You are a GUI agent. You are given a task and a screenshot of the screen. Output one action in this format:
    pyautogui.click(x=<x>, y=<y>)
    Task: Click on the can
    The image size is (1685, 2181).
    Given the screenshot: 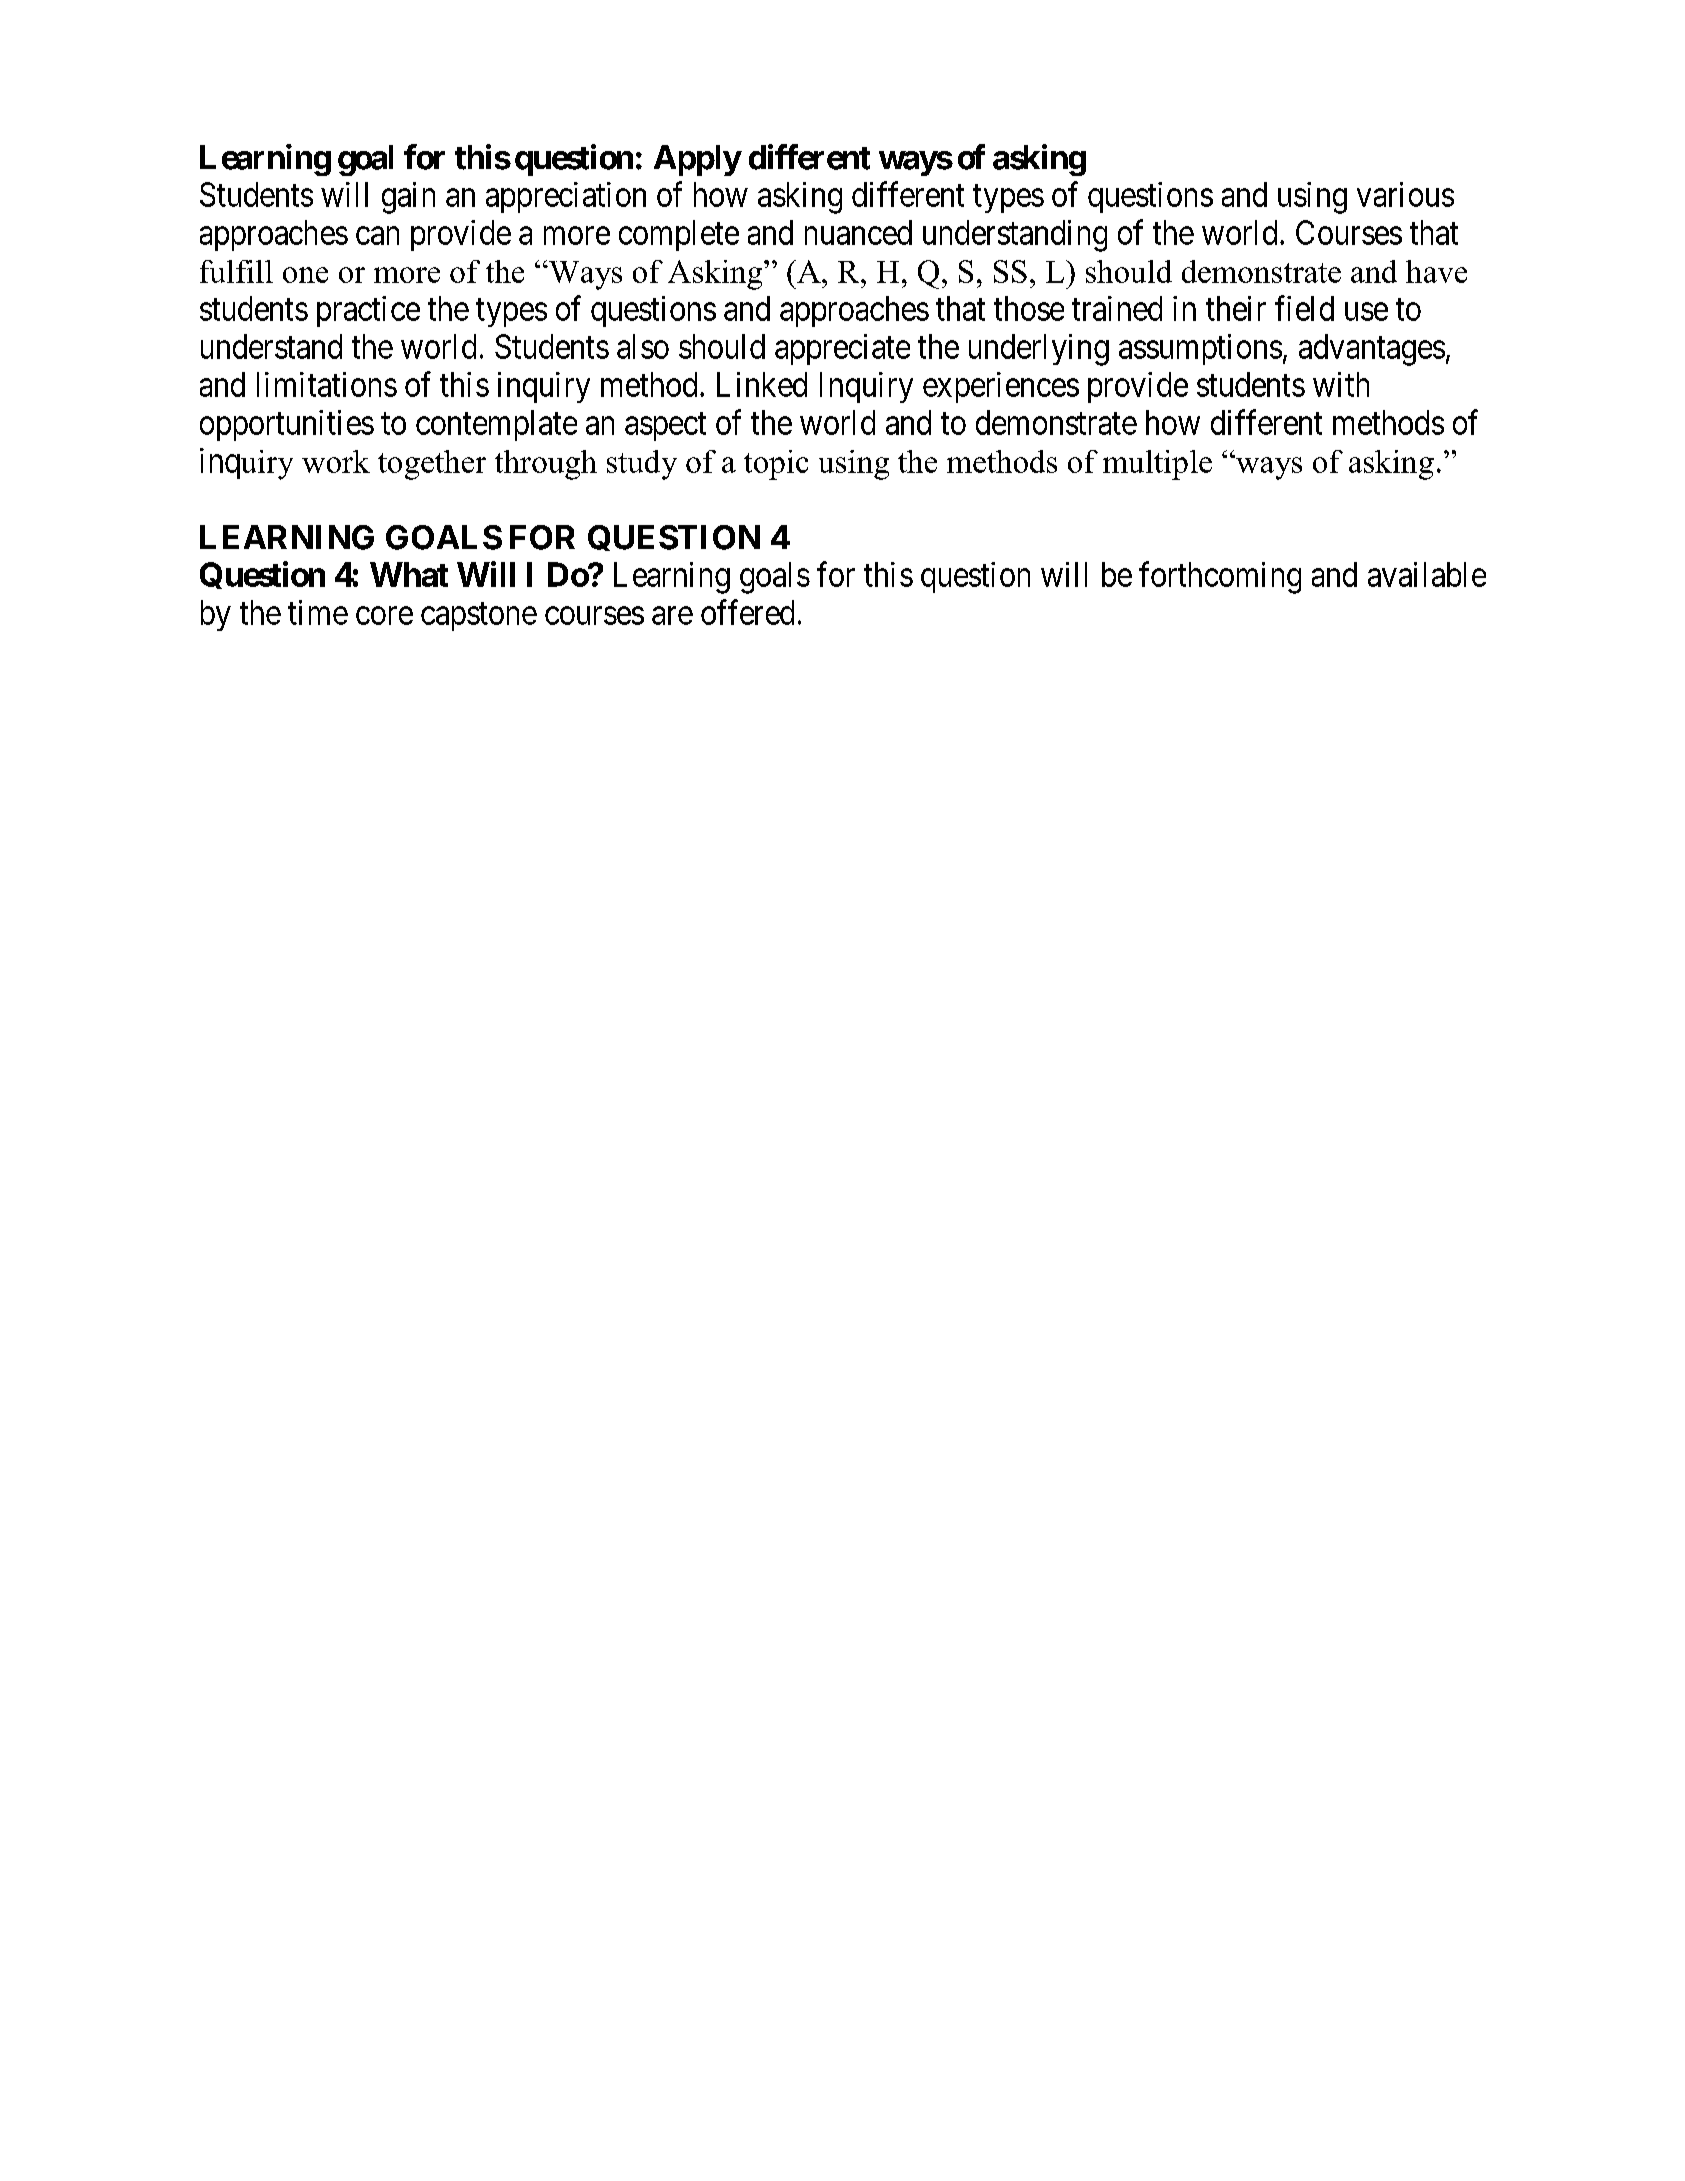 What is the action you would take?
    pyautogui.click(x=377, y=236)
